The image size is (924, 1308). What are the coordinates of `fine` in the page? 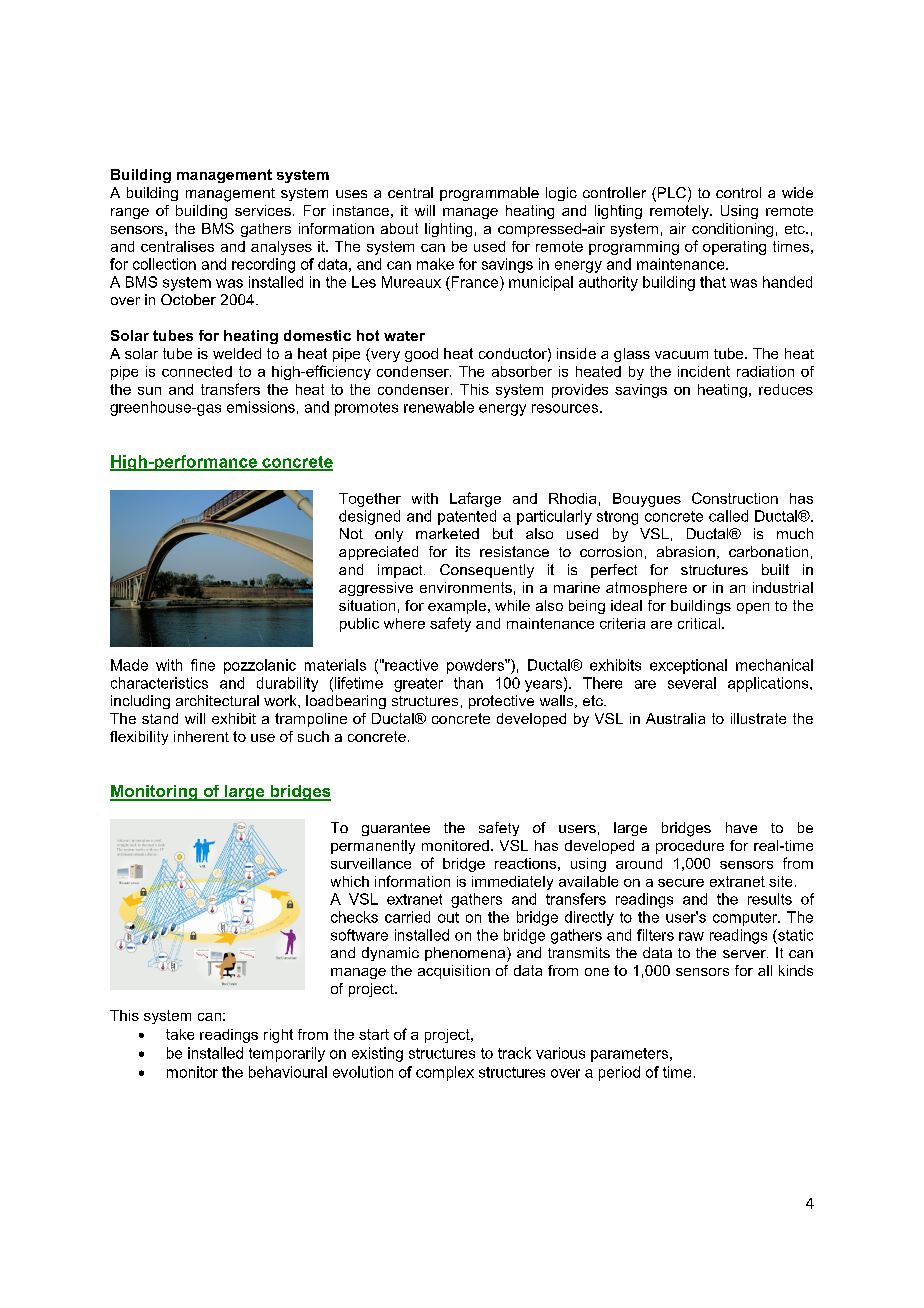 It's located at (203, 665).
